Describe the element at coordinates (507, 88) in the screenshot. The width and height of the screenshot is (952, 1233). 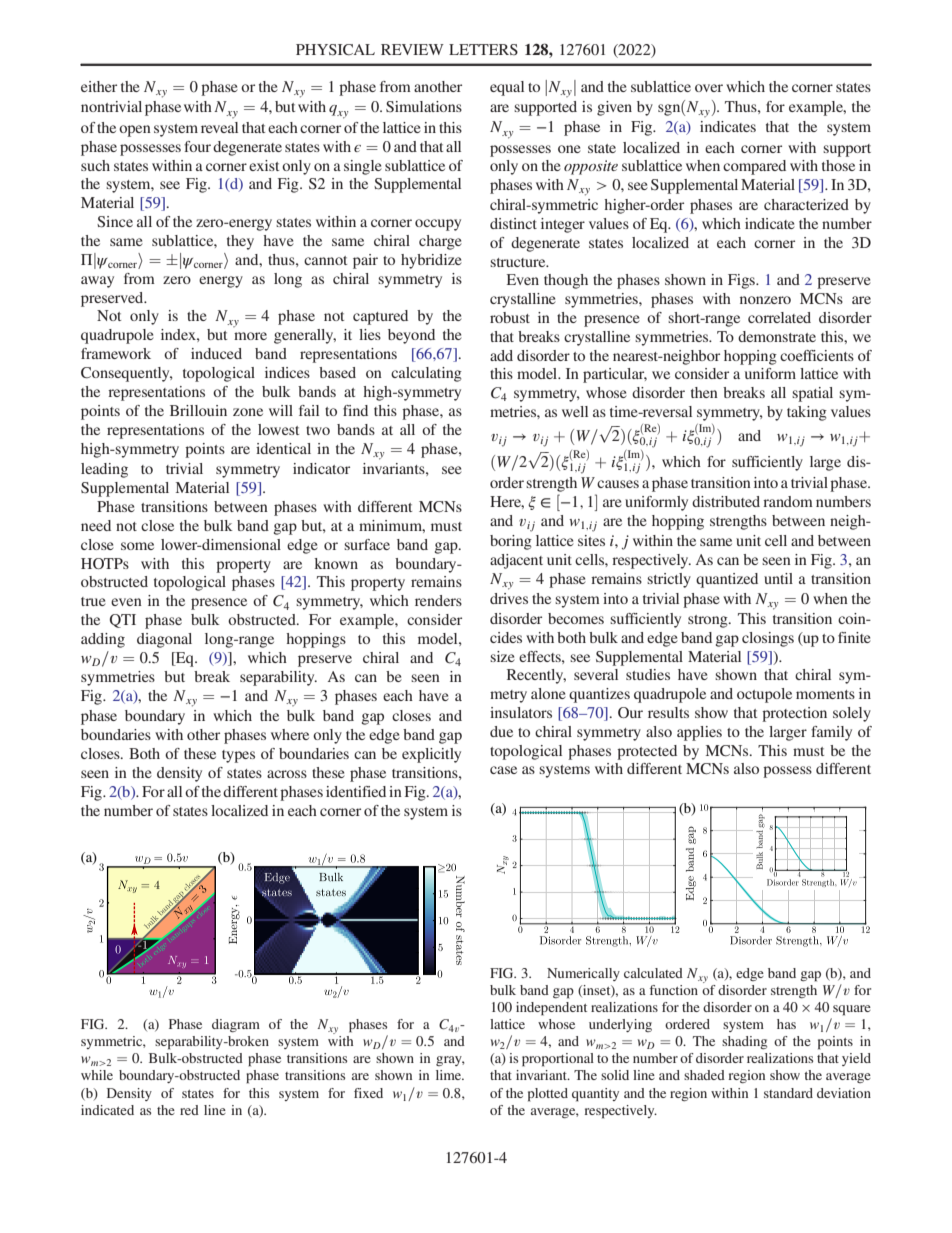
I see `equal` at that location.
